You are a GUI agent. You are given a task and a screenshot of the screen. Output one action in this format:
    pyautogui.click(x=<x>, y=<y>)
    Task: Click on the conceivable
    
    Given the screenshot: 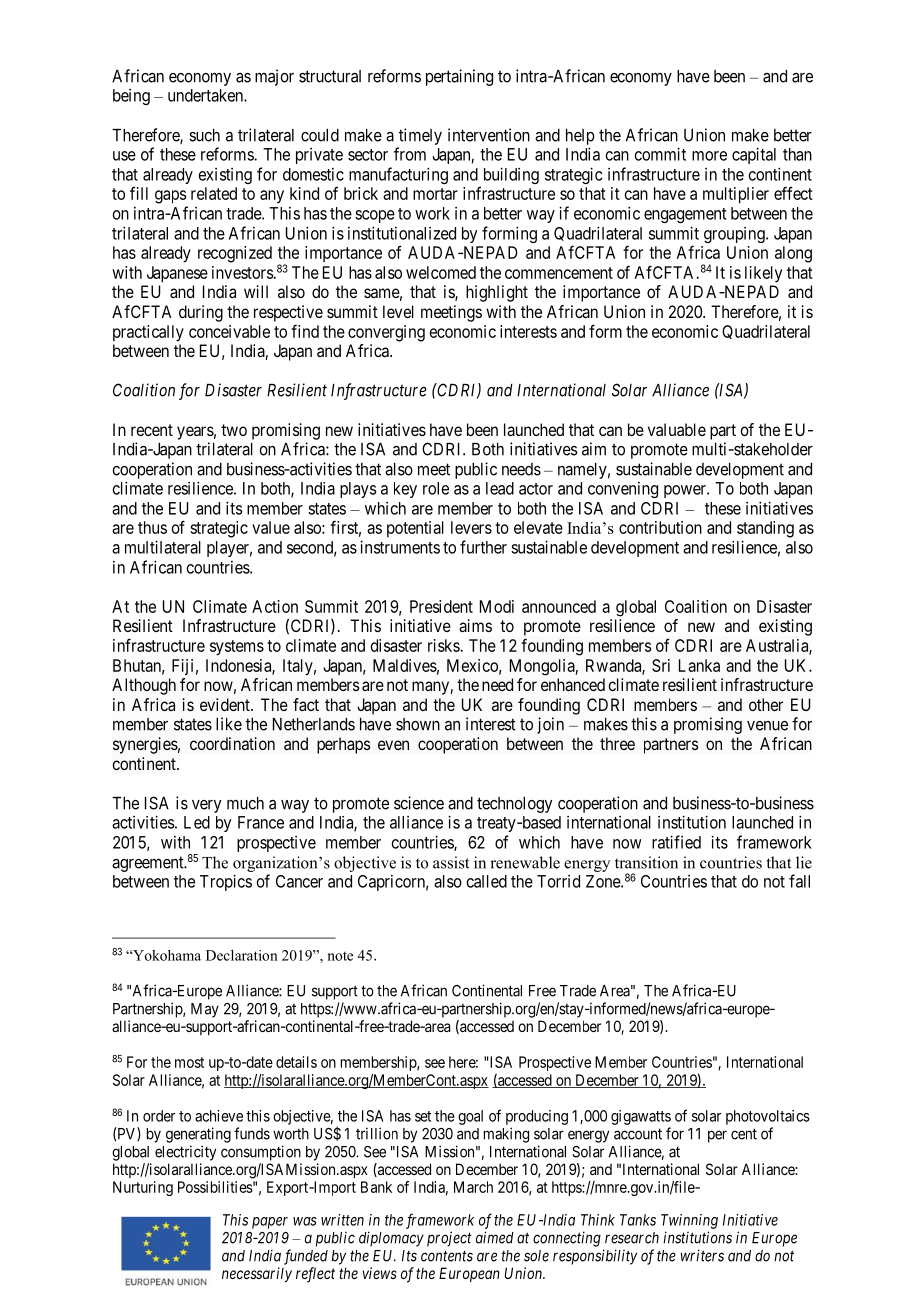 What is the action you would take?
    pyautogui.click(x=229, y=331)
